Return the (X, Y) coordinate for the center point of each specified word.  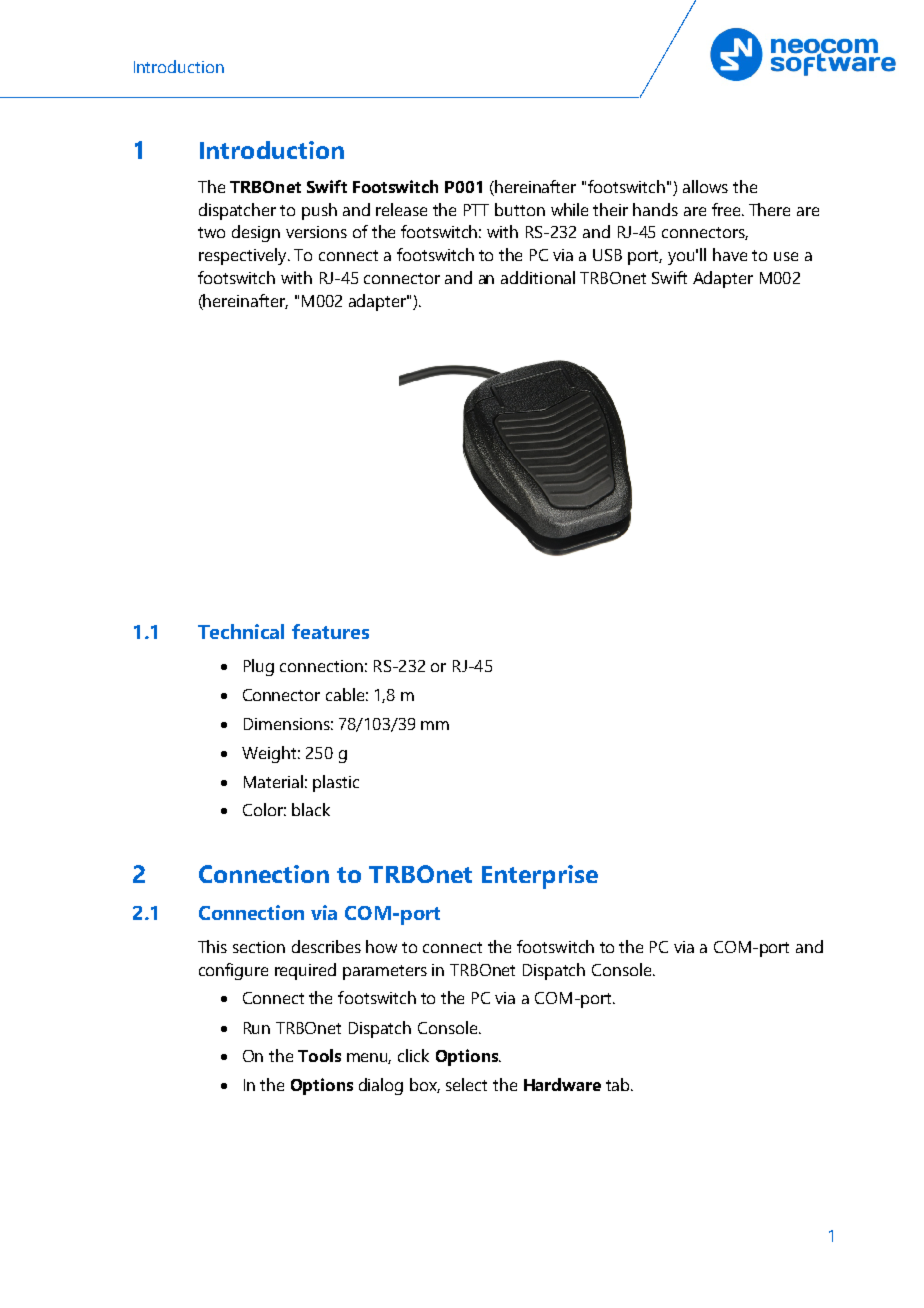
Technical (241, 631)
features (330, 631)
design (256, 233)
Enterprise (540, 877)
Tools (319, 1055)
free (727, 209)
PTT (476, 210)
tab (619, 1084)
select (466, 1084)
